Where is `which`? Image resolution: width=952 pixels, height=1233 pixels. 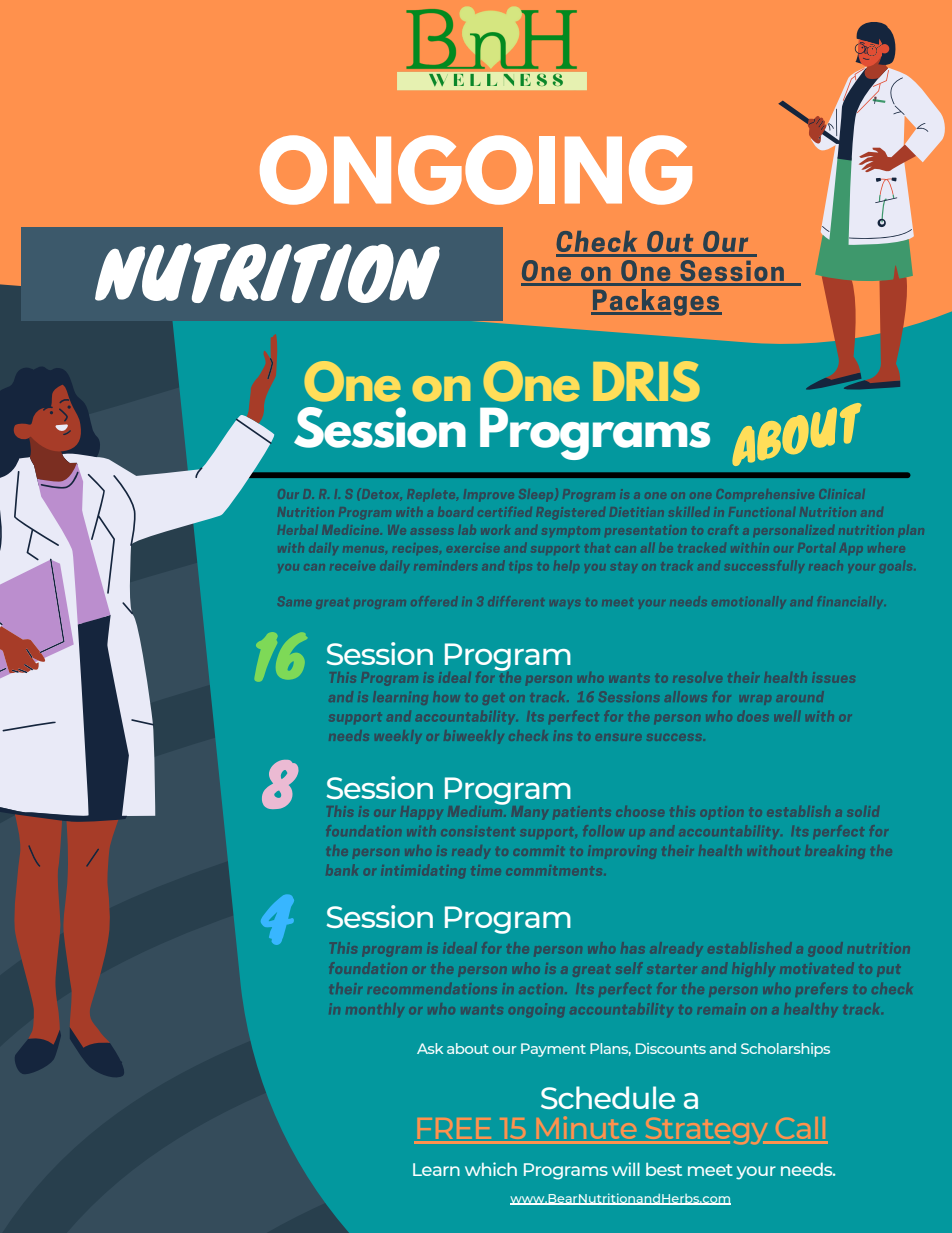 which is located at coordinates (491, 1169).
